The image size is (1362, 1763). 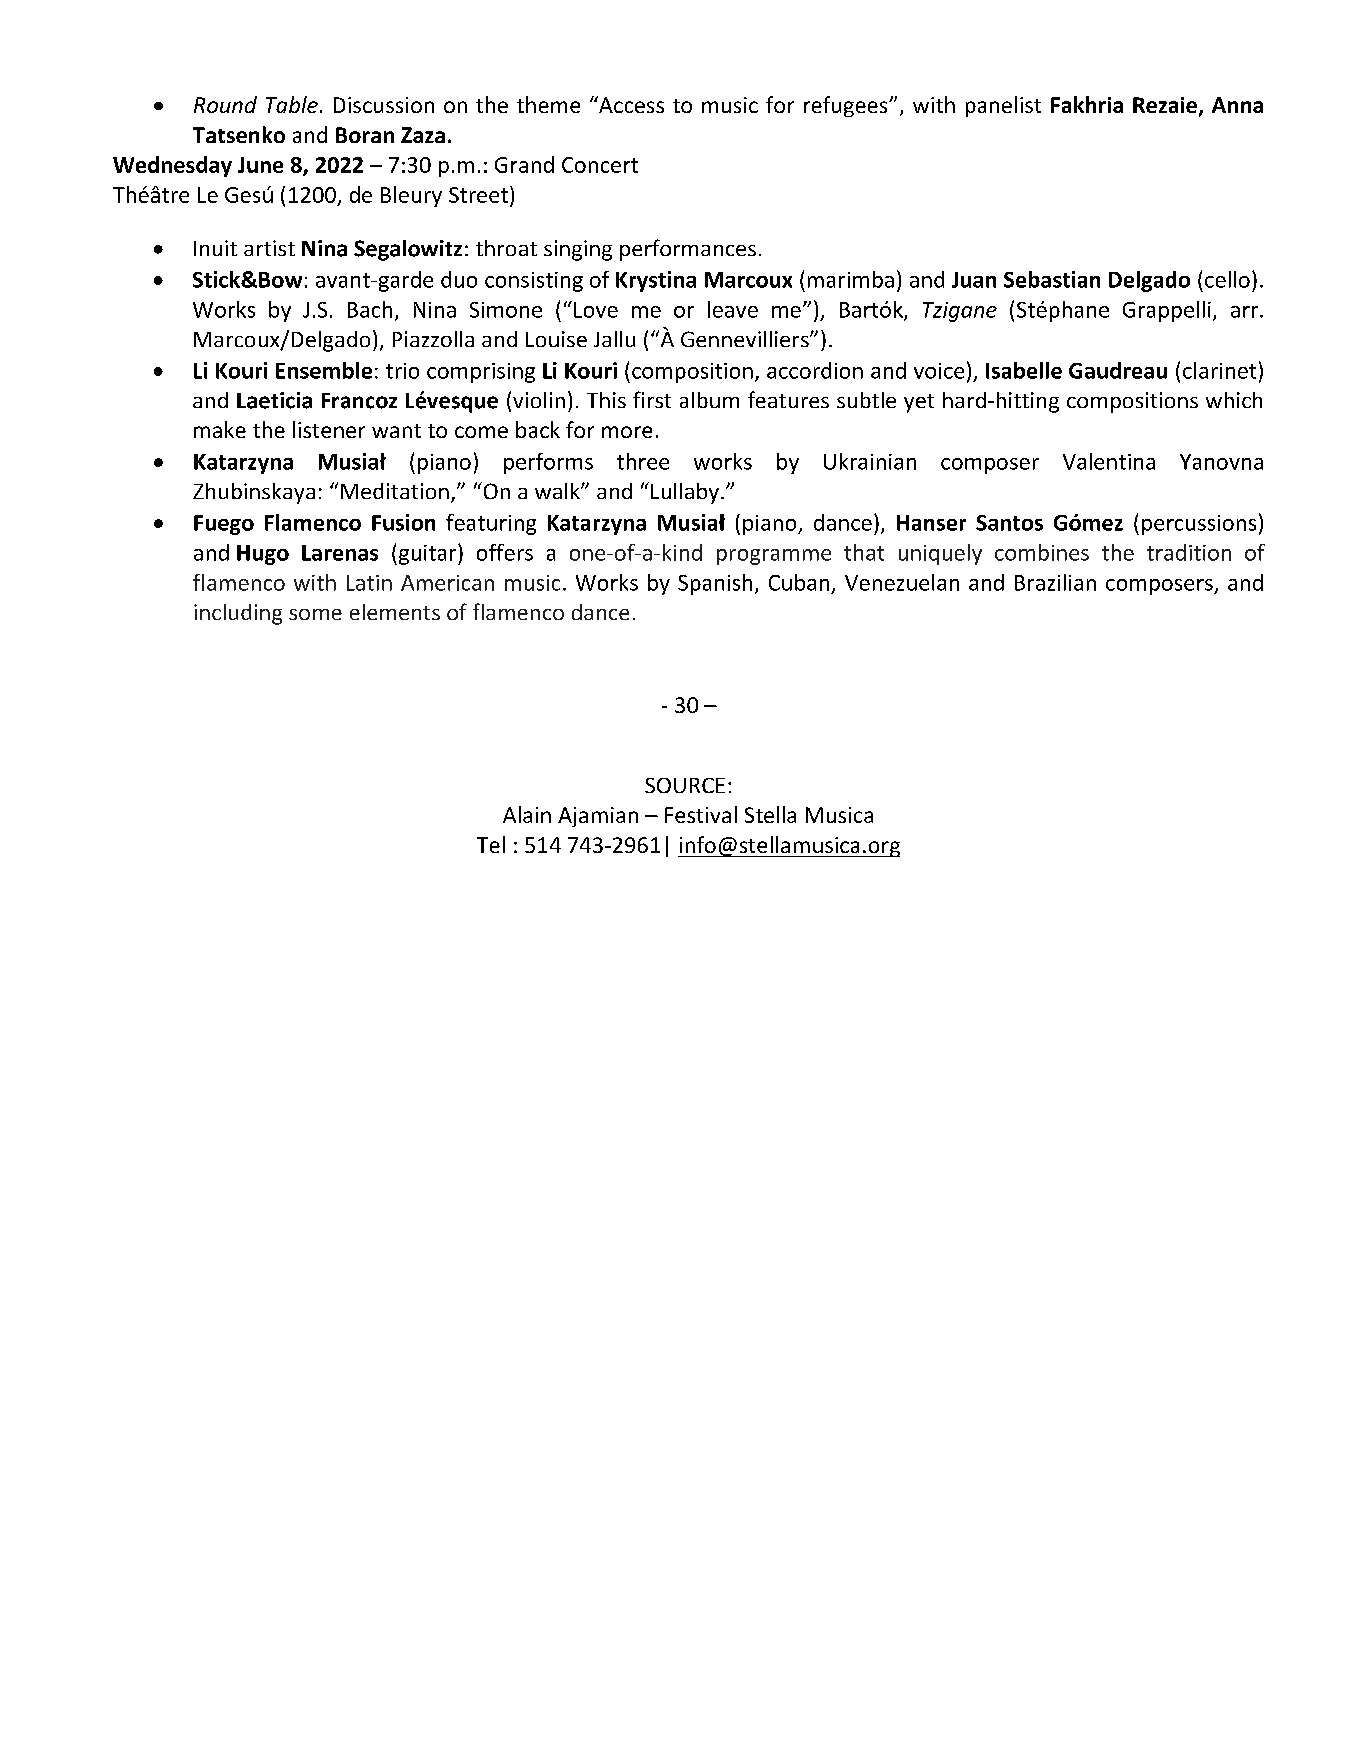 What do you see at coordinates (1003, 106) in the screenshot?
I see `panelist` at bounding box center [1003, 106].
